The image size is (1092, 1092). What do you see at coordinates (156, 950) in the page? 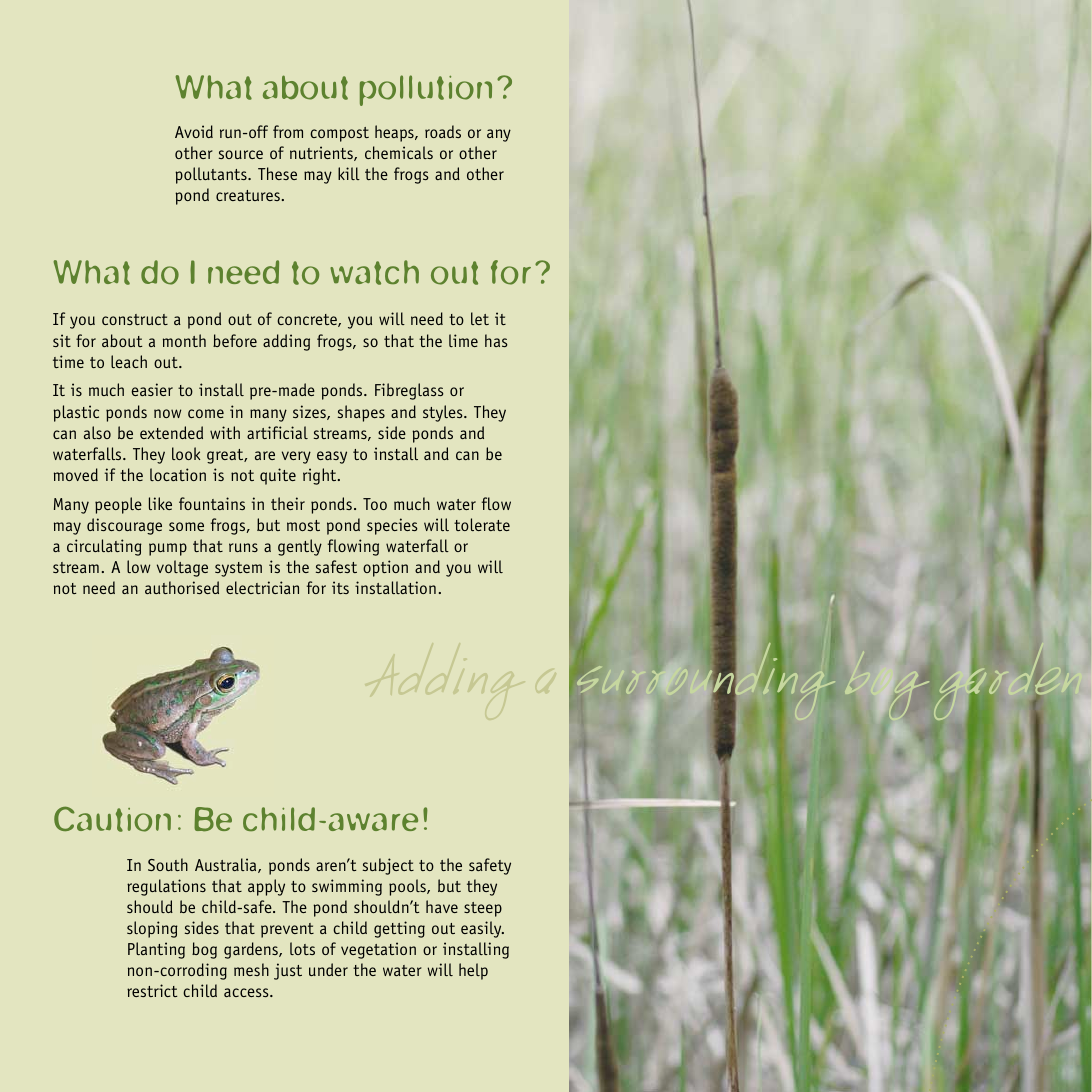
I see `Planting` at bounding box center [156, 950].
